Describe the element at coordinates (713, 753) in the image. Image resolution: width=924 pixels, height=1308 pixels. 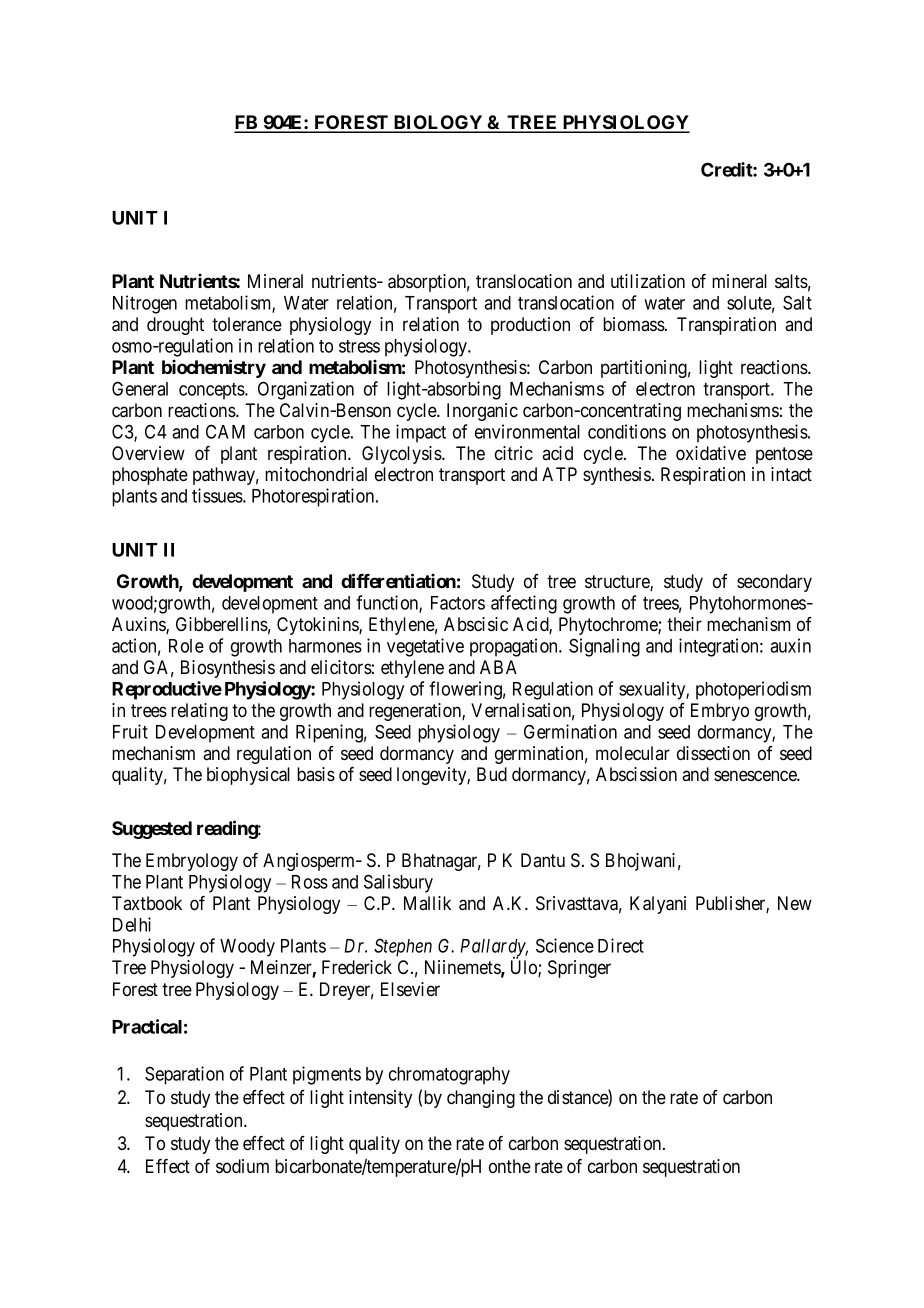
I see `dissection` at that location.
